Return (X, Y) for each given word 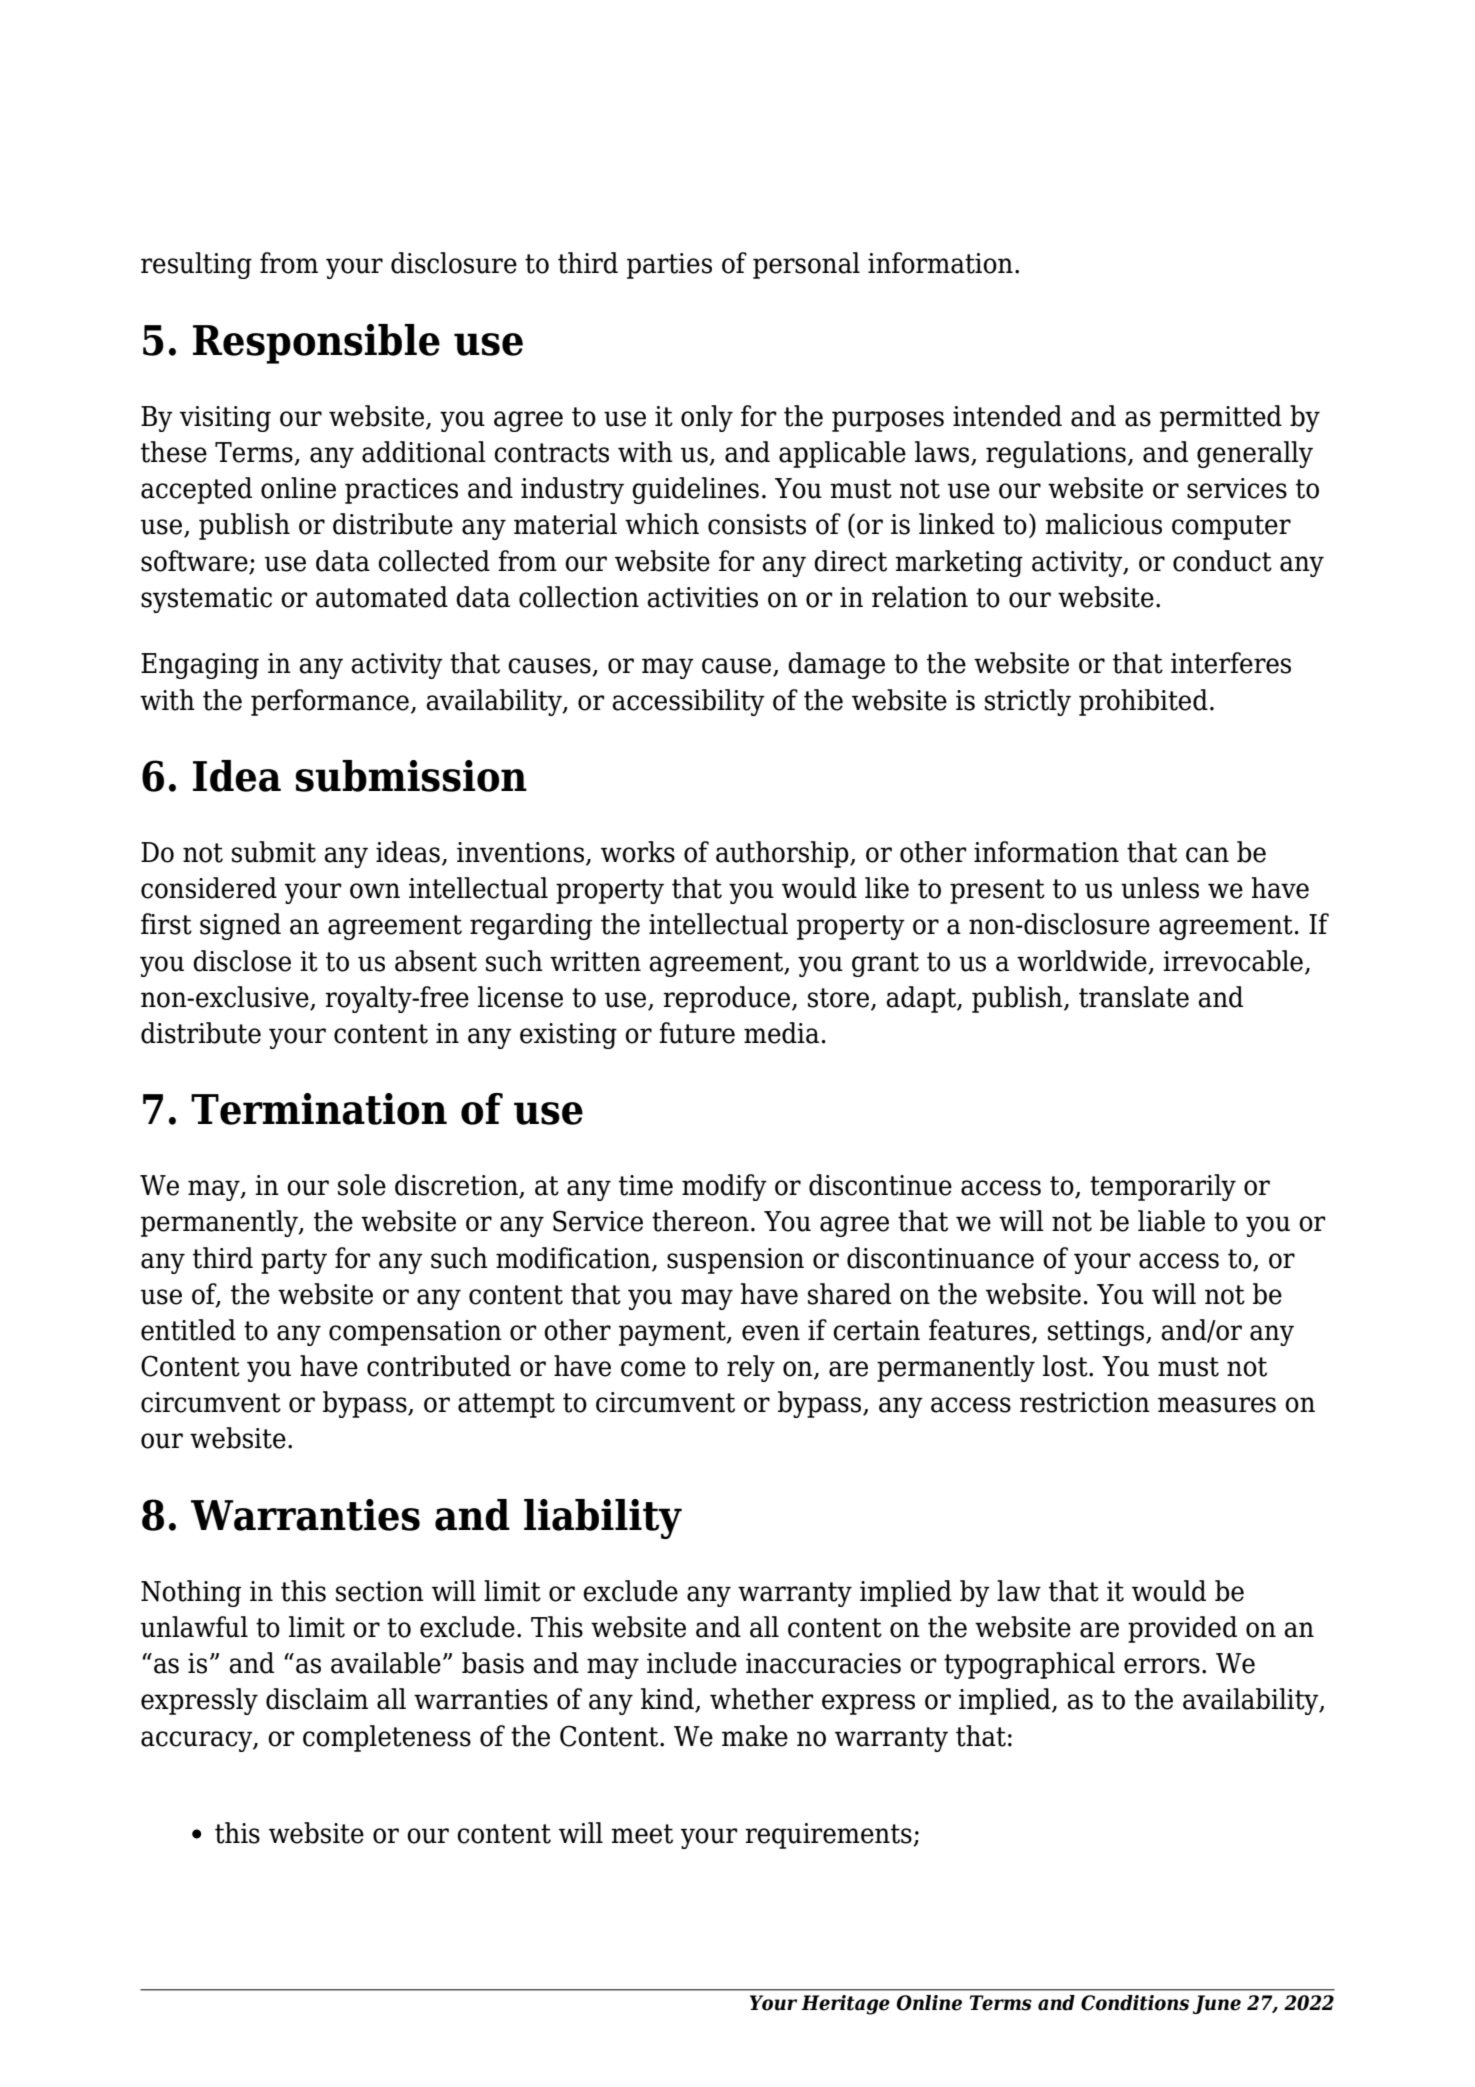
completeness (387, 1738)
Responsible (316, 344)
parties (669, 266)
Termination (319, 1109)
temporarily (1163, 1187)
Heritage (845, 2005)
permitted (1221, 418)
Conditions (1135, 2003)
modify (724, 1187)
